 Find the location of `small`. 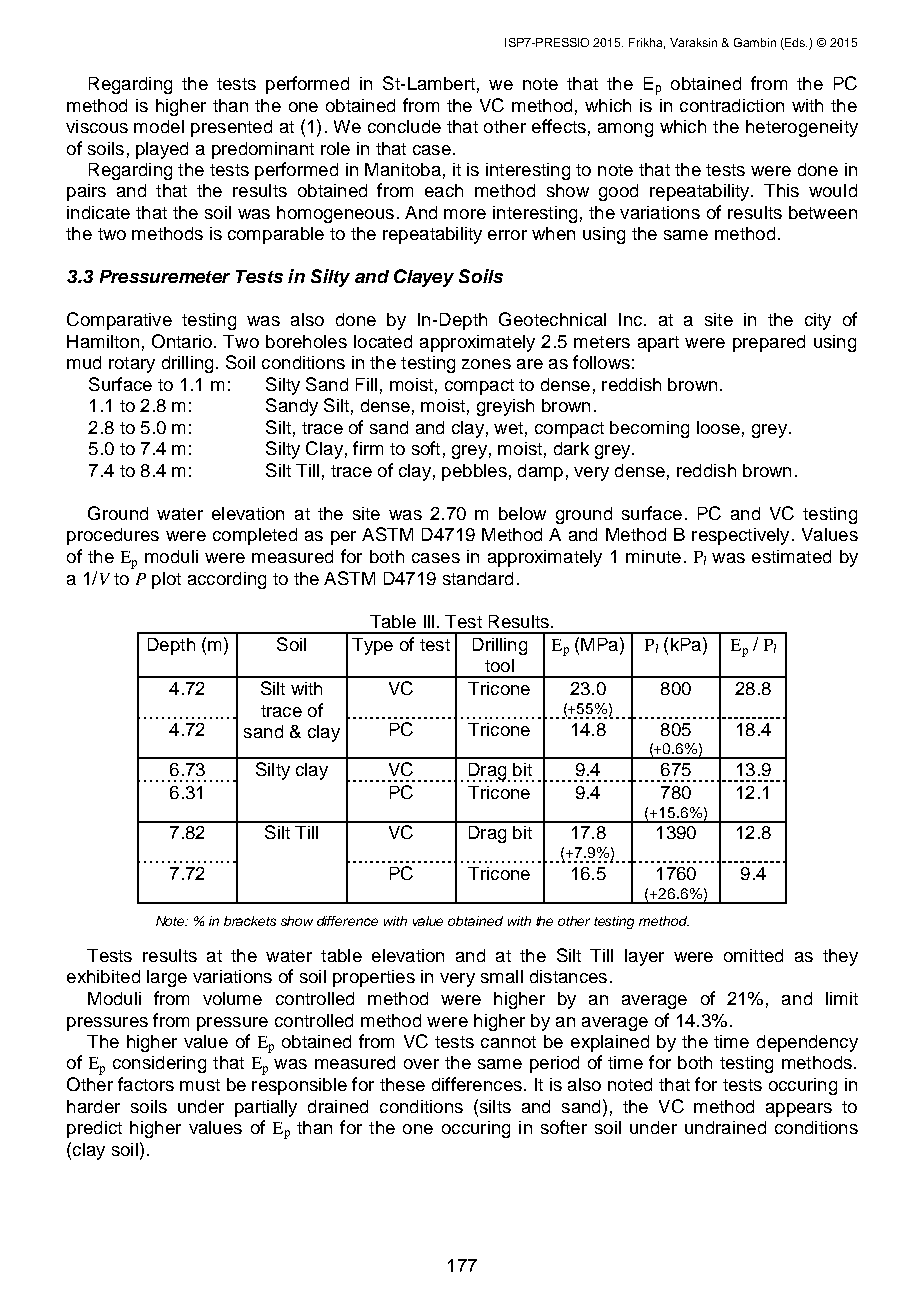

small is located at coordinates (502, 976).
